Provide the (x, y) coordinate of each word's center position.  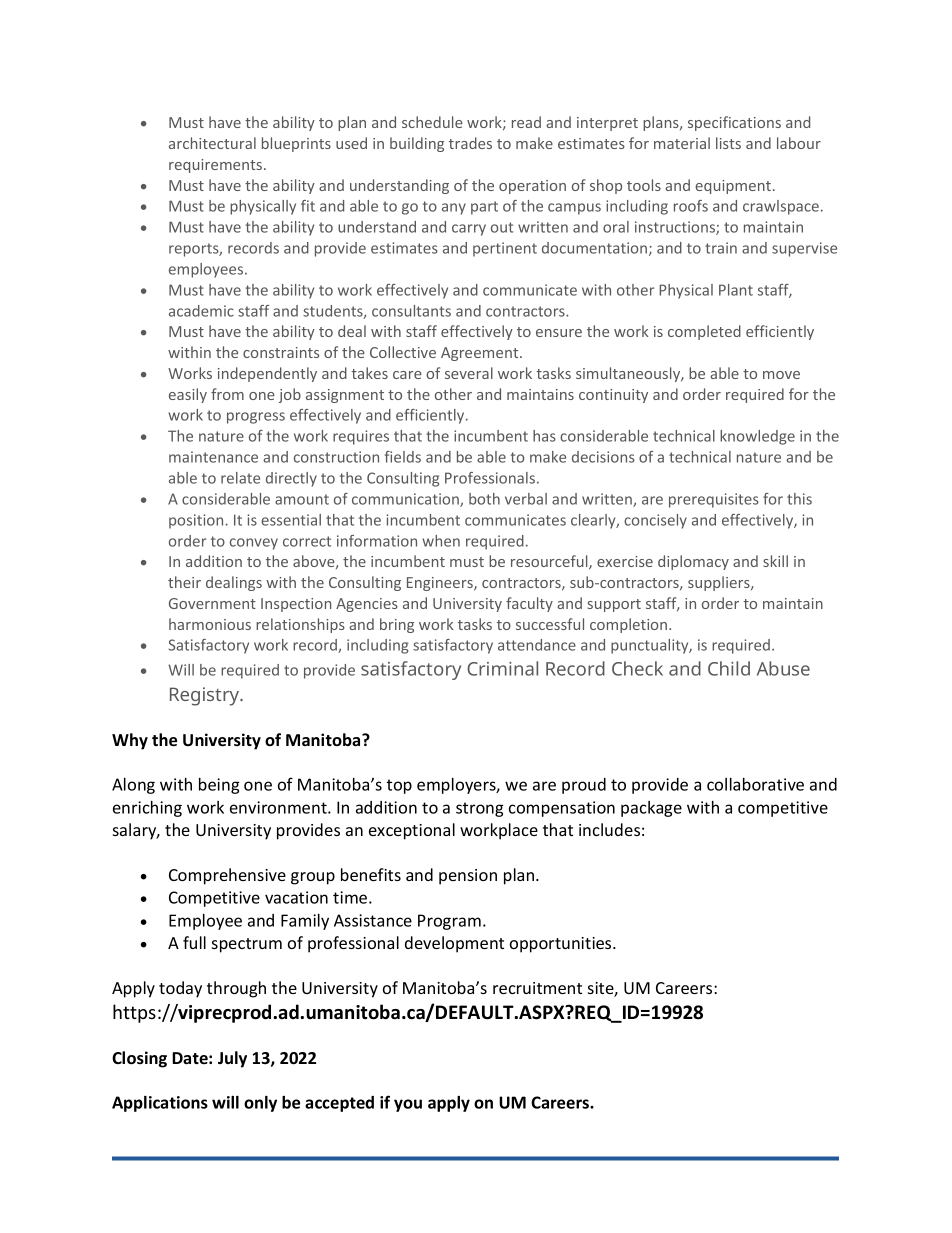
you (408, 1105)
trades (470, 143)
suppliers (720, 583)
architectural (212, 143)
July (232, 1059)
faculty (529, 604)
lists (728, 143)
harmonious (210, 624)
